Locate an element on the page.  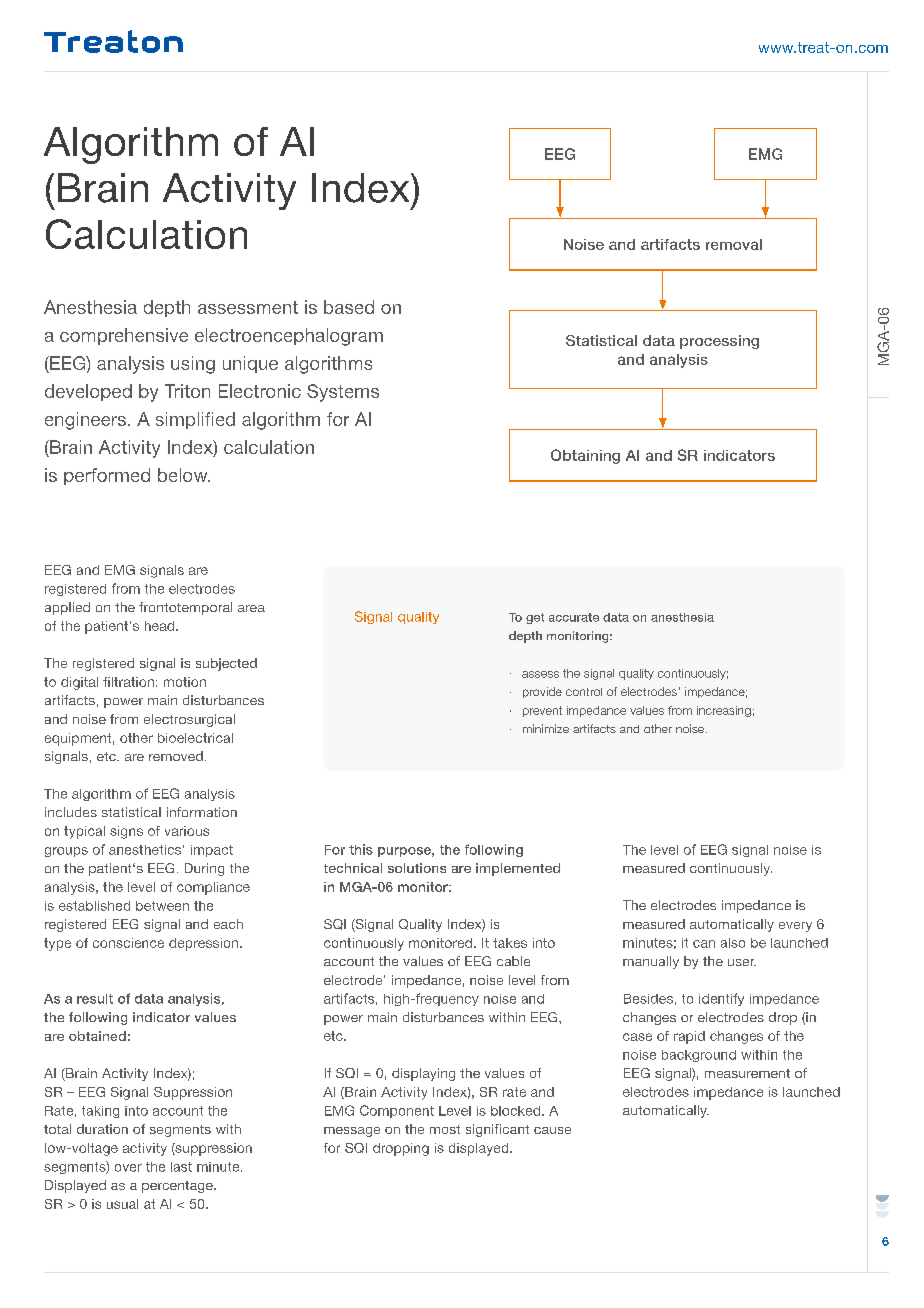
comprehensive is located at coordinates (124, 336).
